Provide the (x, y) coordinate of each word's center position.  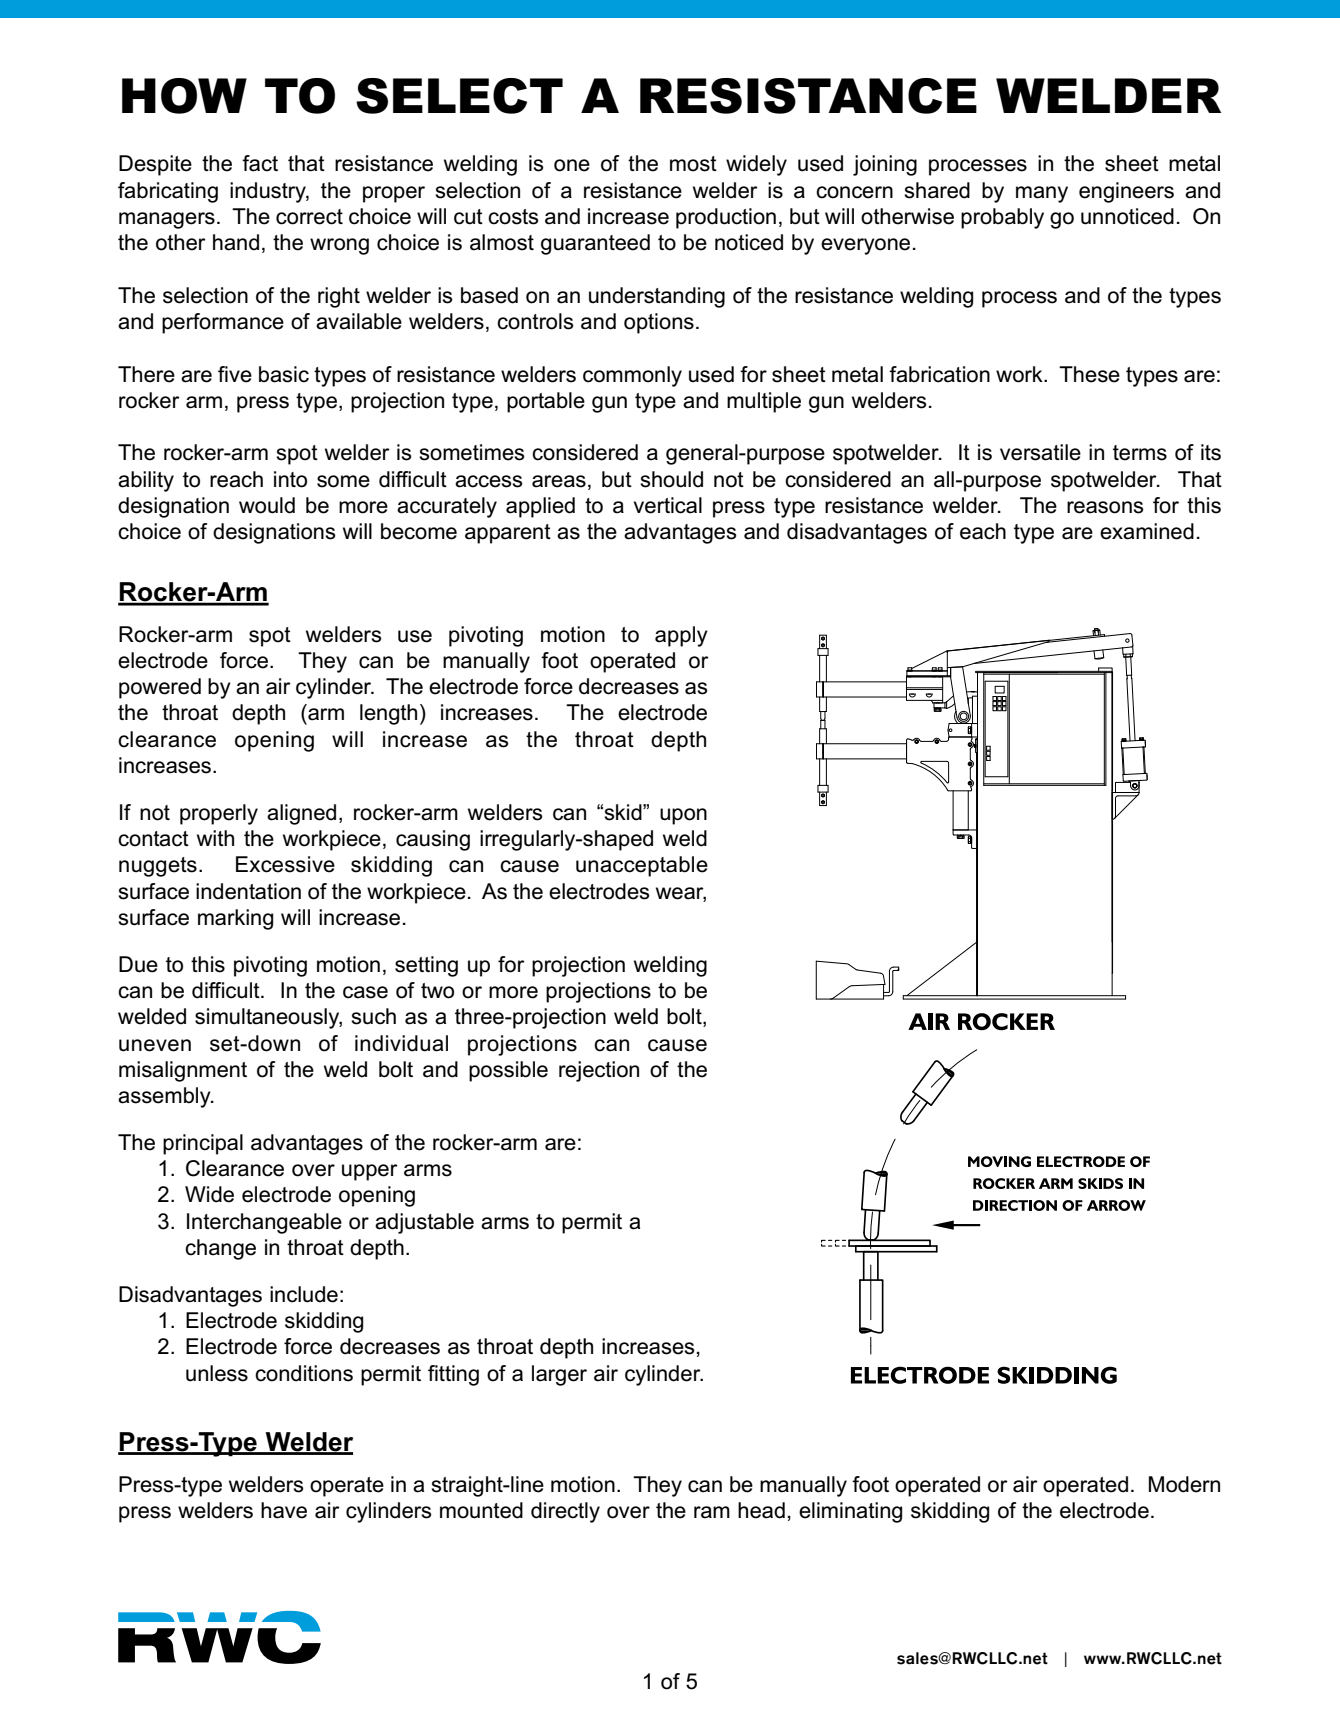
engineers (1126, 192)
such (373, 1016)
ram (712, 1512)
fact (260, 163)
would (267, 505)
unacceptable (642, 866)
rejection (599, 1071)
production (726, 218)
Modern (1184, 1484)
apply (681, 636)
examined (1147, 531)
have (284, 1510)
